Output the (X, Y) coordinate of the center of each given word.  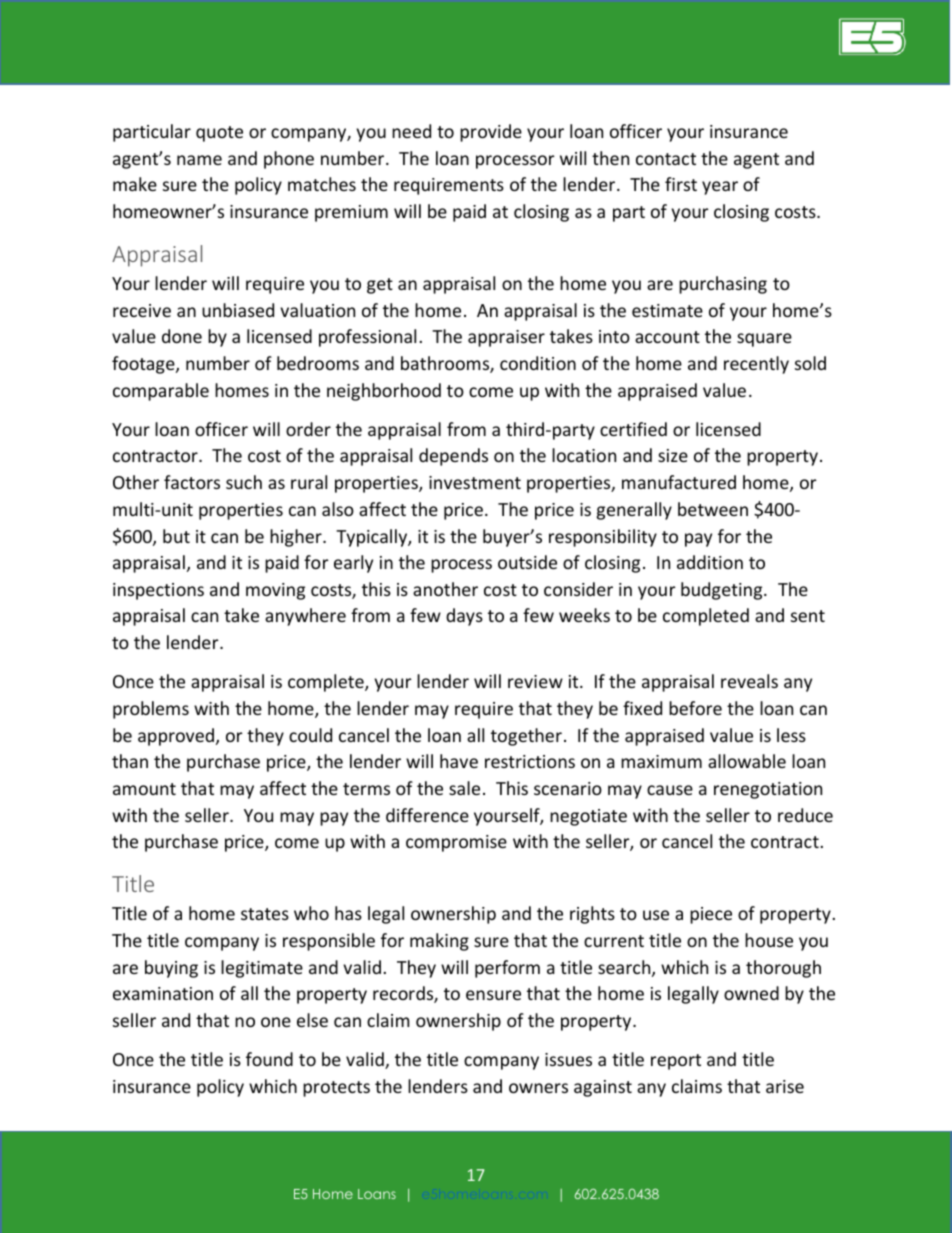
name (199, 160)
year (720, 188)
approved (176, 737)
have (459, 761)
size (673, 455)
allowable (747, 761)
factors (192, 482)
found (269, 1059)
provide (491, 133)
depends (453, 457)
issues (568, 1059)
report (676, 1062)
